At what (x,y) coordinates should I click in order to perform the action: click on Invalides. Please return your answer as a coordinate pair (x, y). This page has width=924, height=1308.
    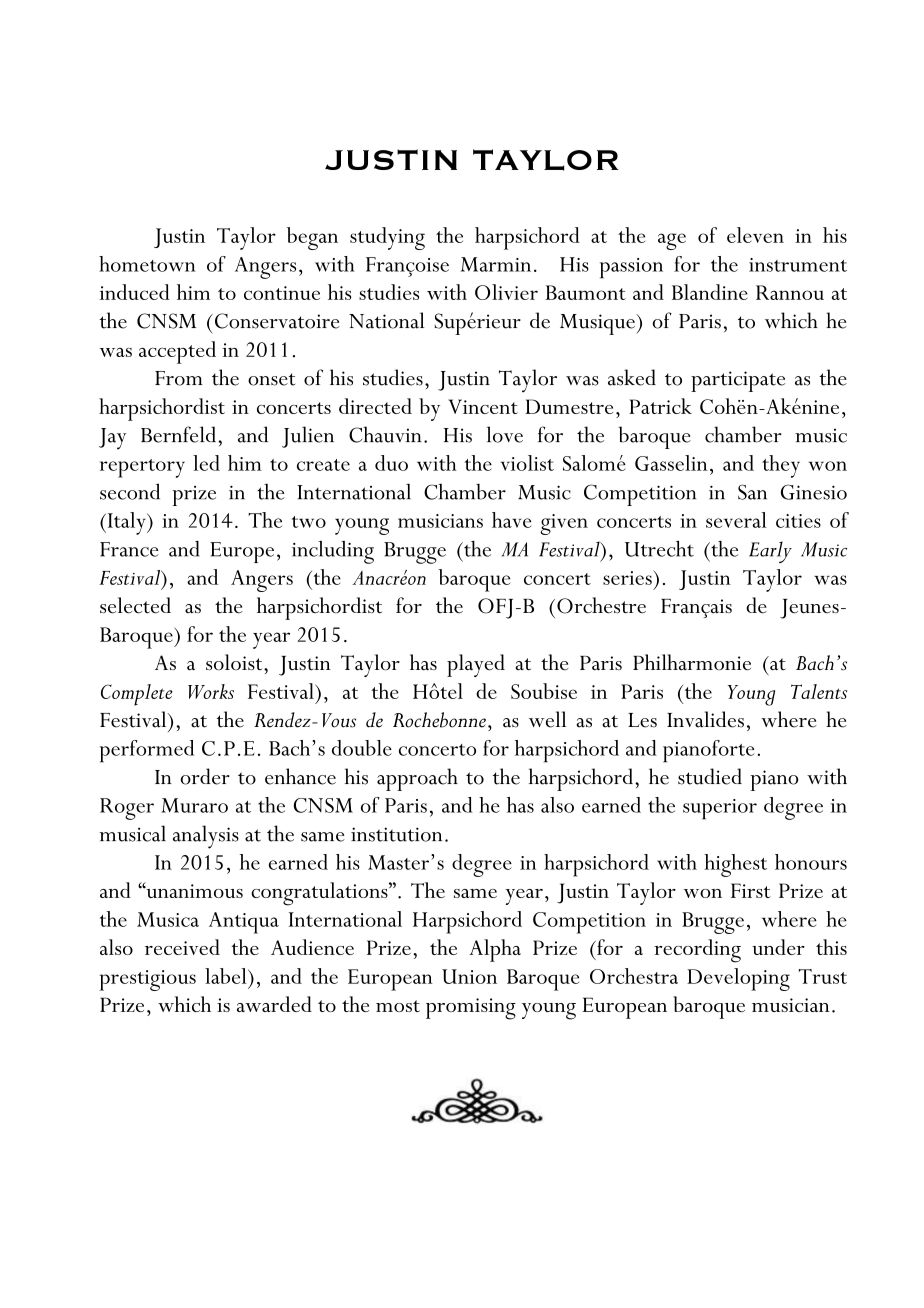
    Looking at the image, I should click on (705, 719).
